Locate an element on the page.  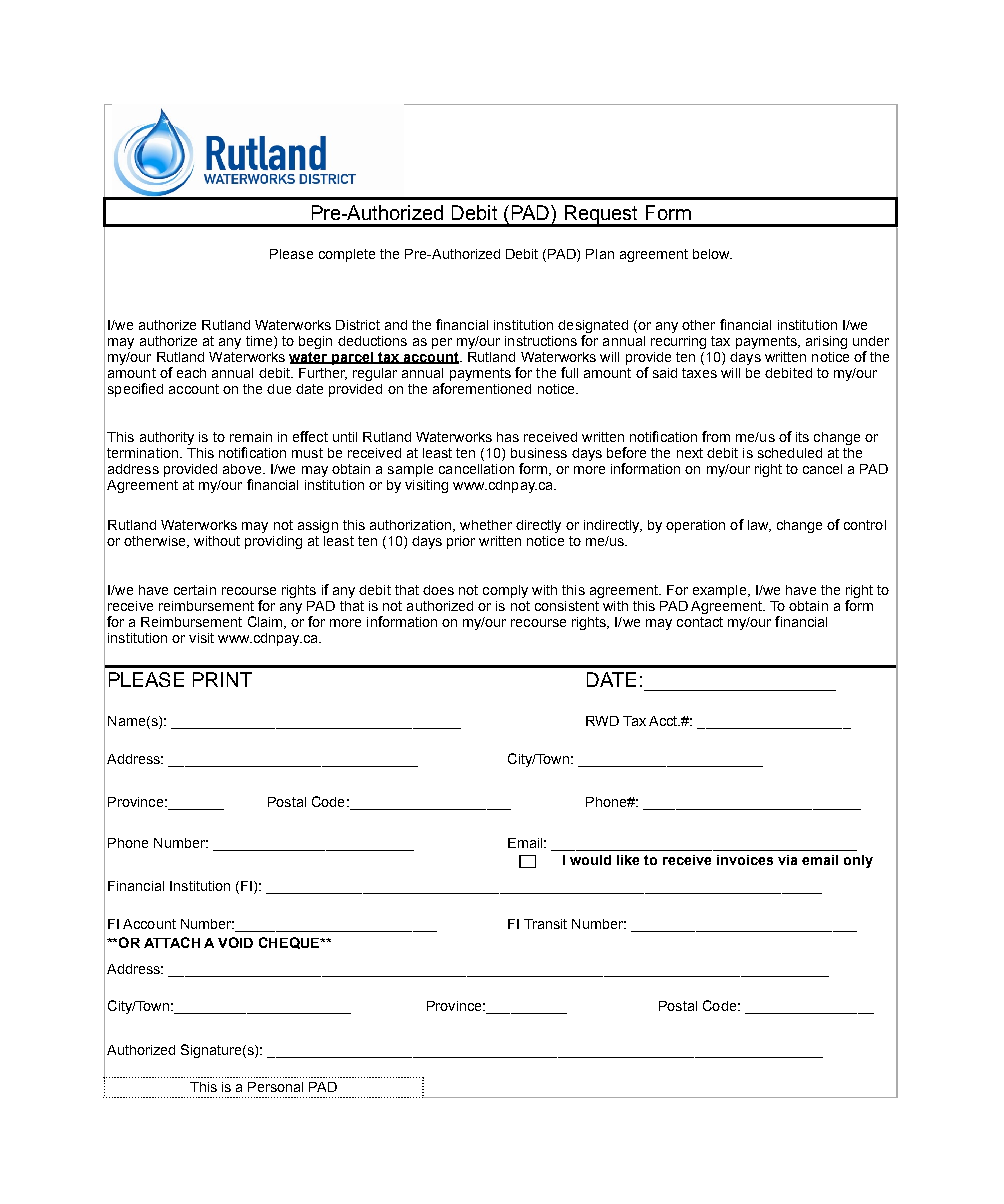
comply is located at coordinates (505, 591).
